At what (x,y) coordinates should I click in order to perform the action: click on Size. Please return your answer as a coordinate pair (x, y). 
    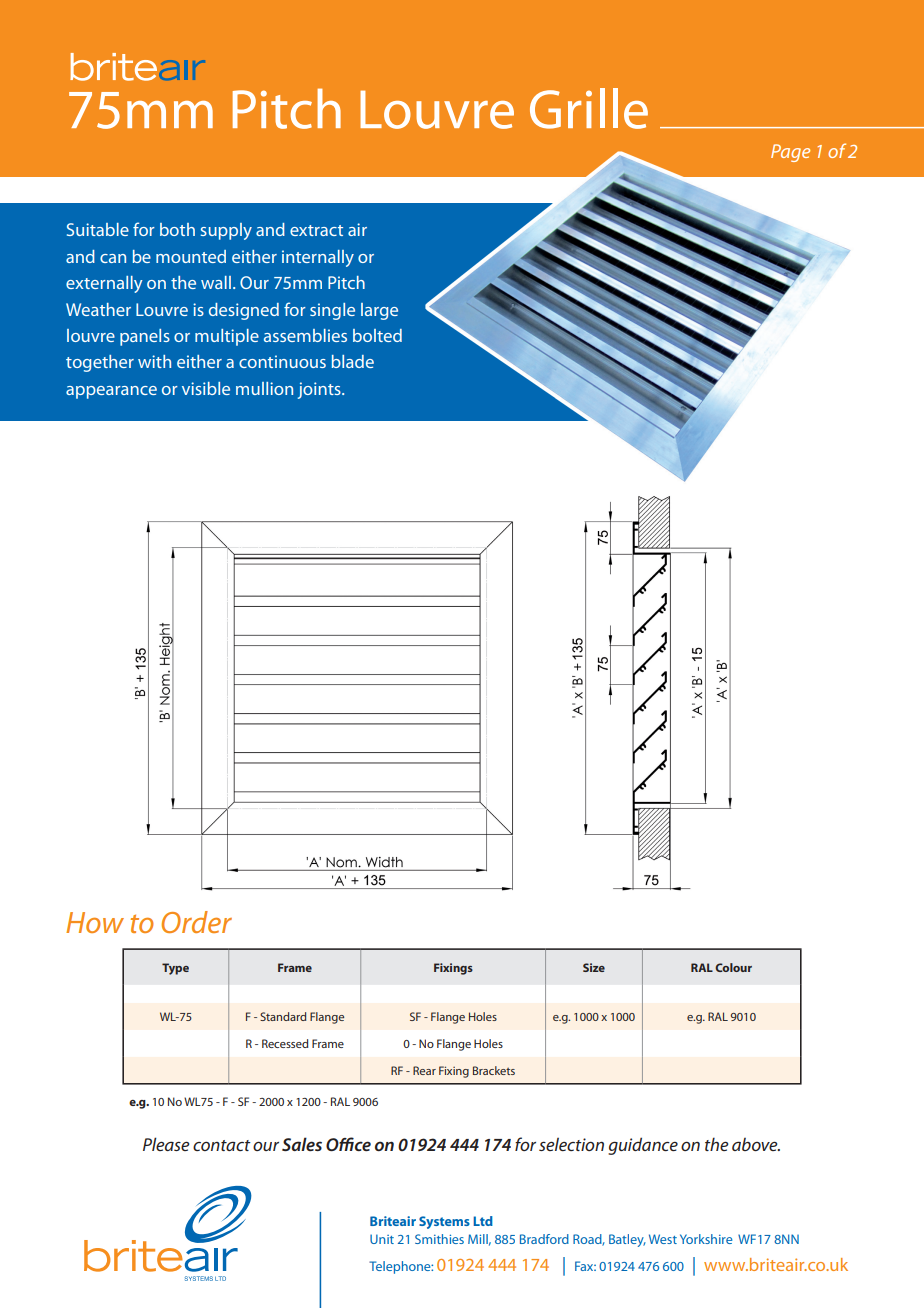
    Looking at the image, I should click on (594, 967).
